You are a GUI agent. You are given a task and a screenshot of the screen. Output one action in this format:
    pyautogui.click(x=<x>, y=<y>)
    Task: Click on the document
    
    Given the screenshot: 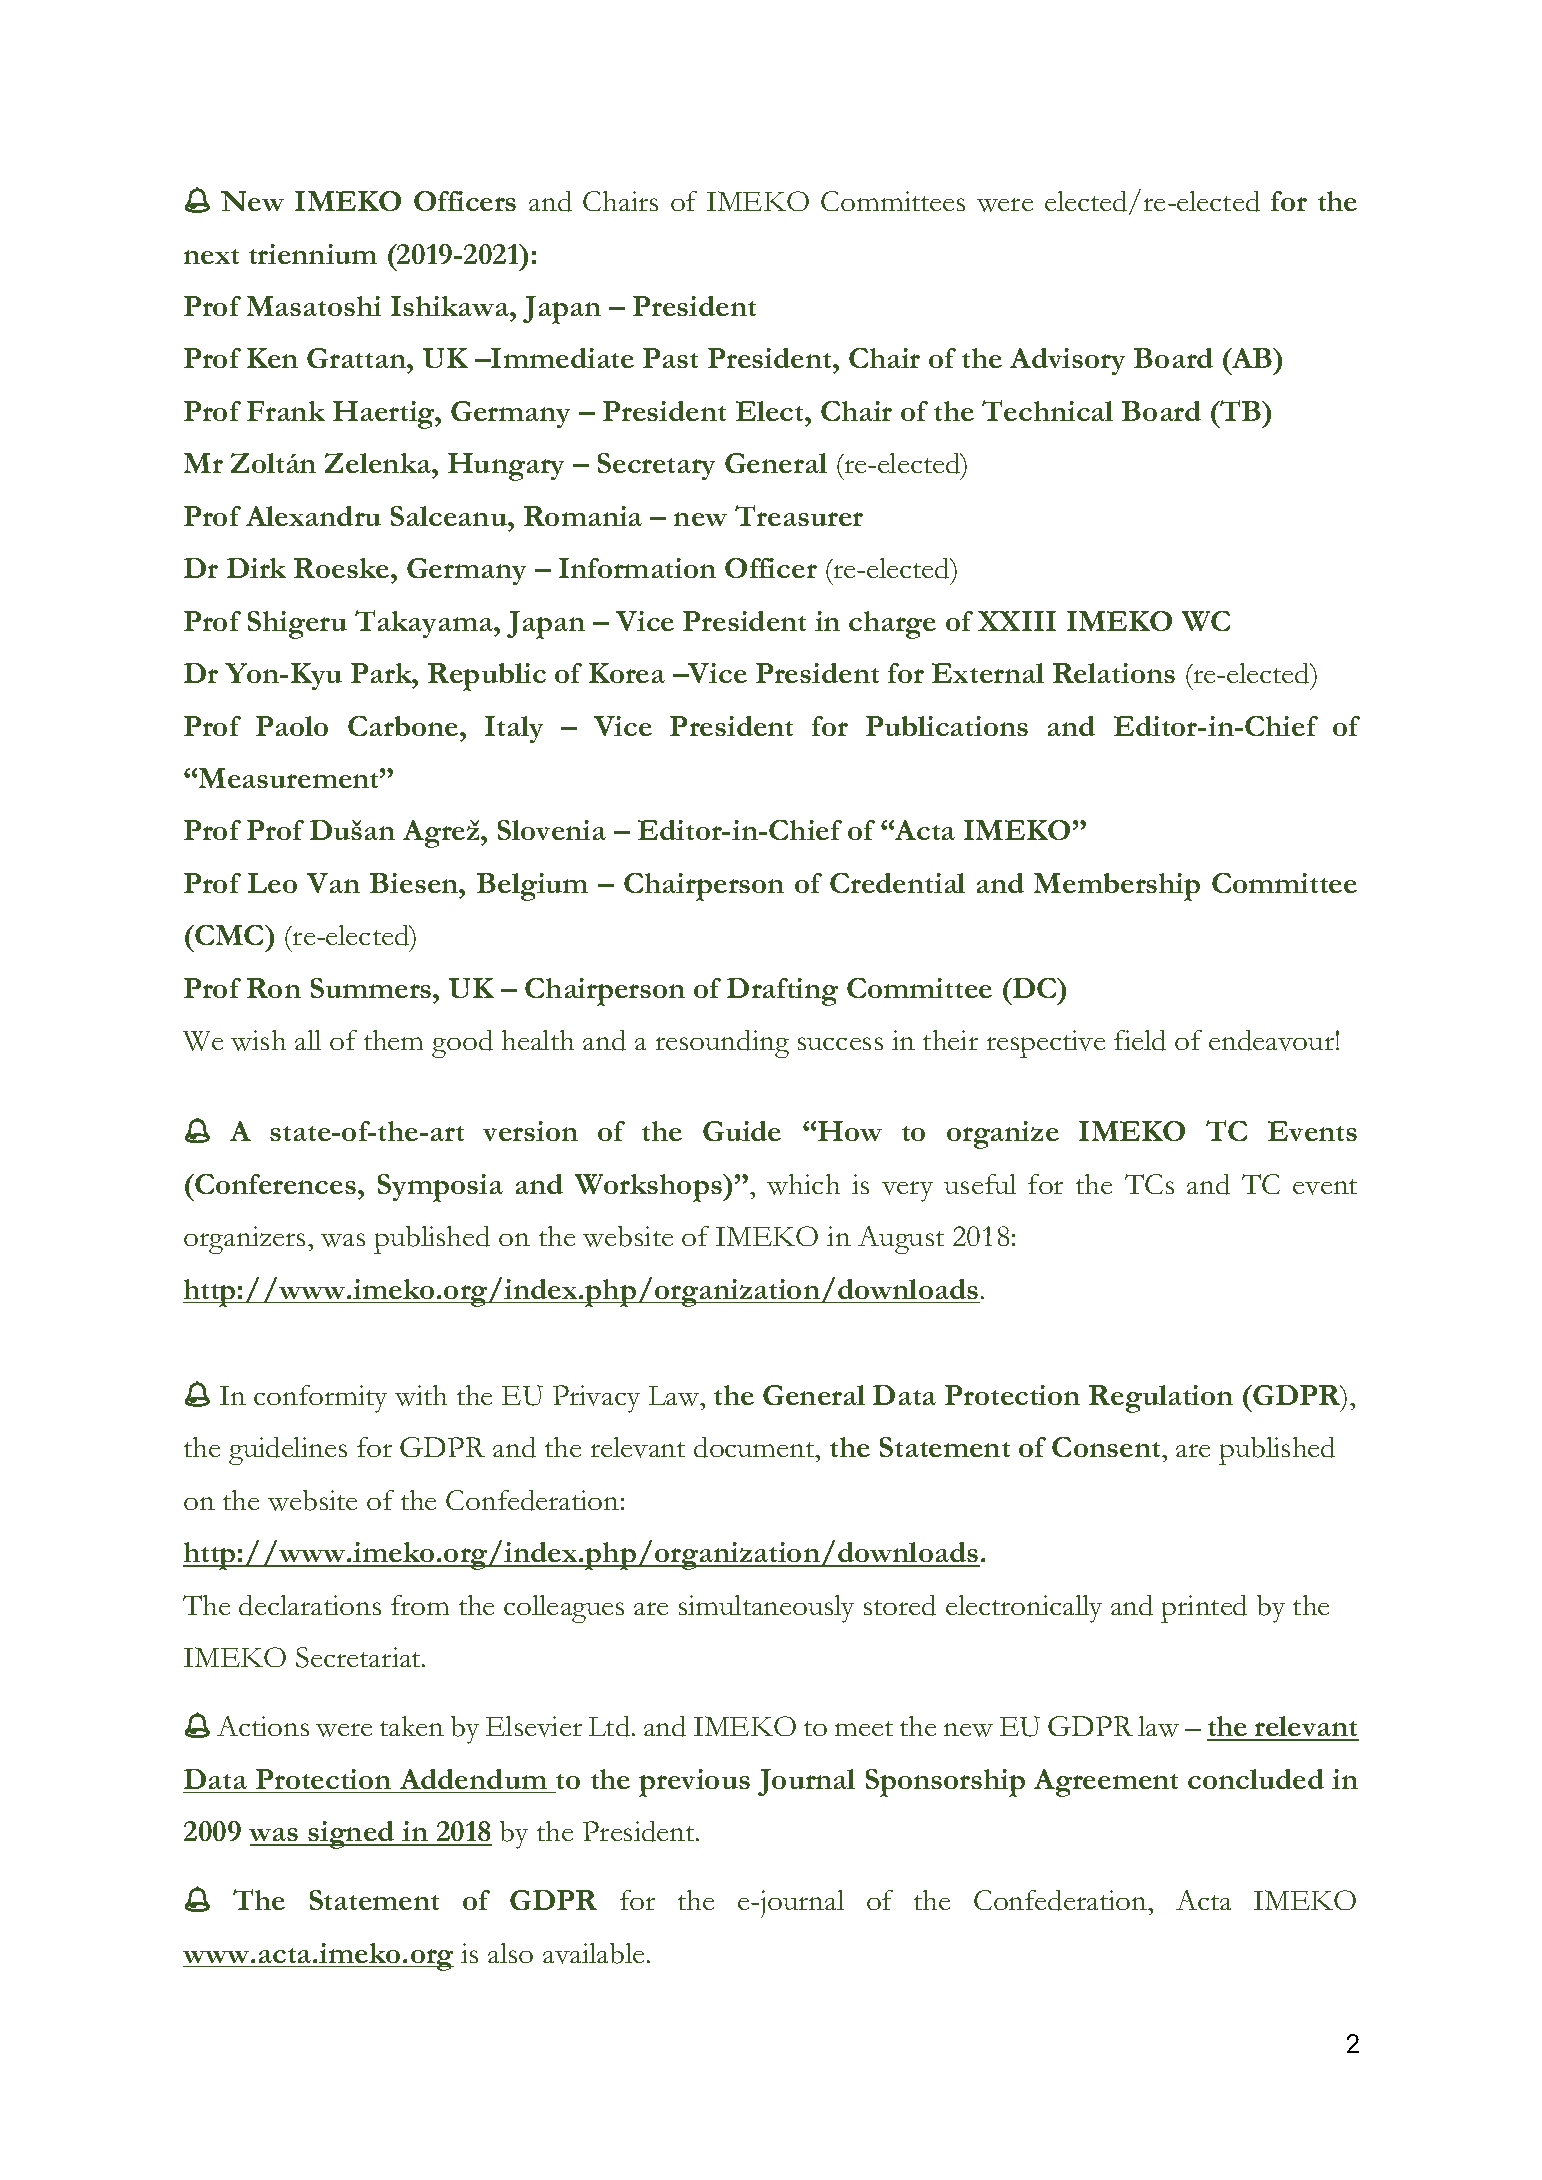 What is the action you would take?
    pyautogui.click(x=755, y=1447)
